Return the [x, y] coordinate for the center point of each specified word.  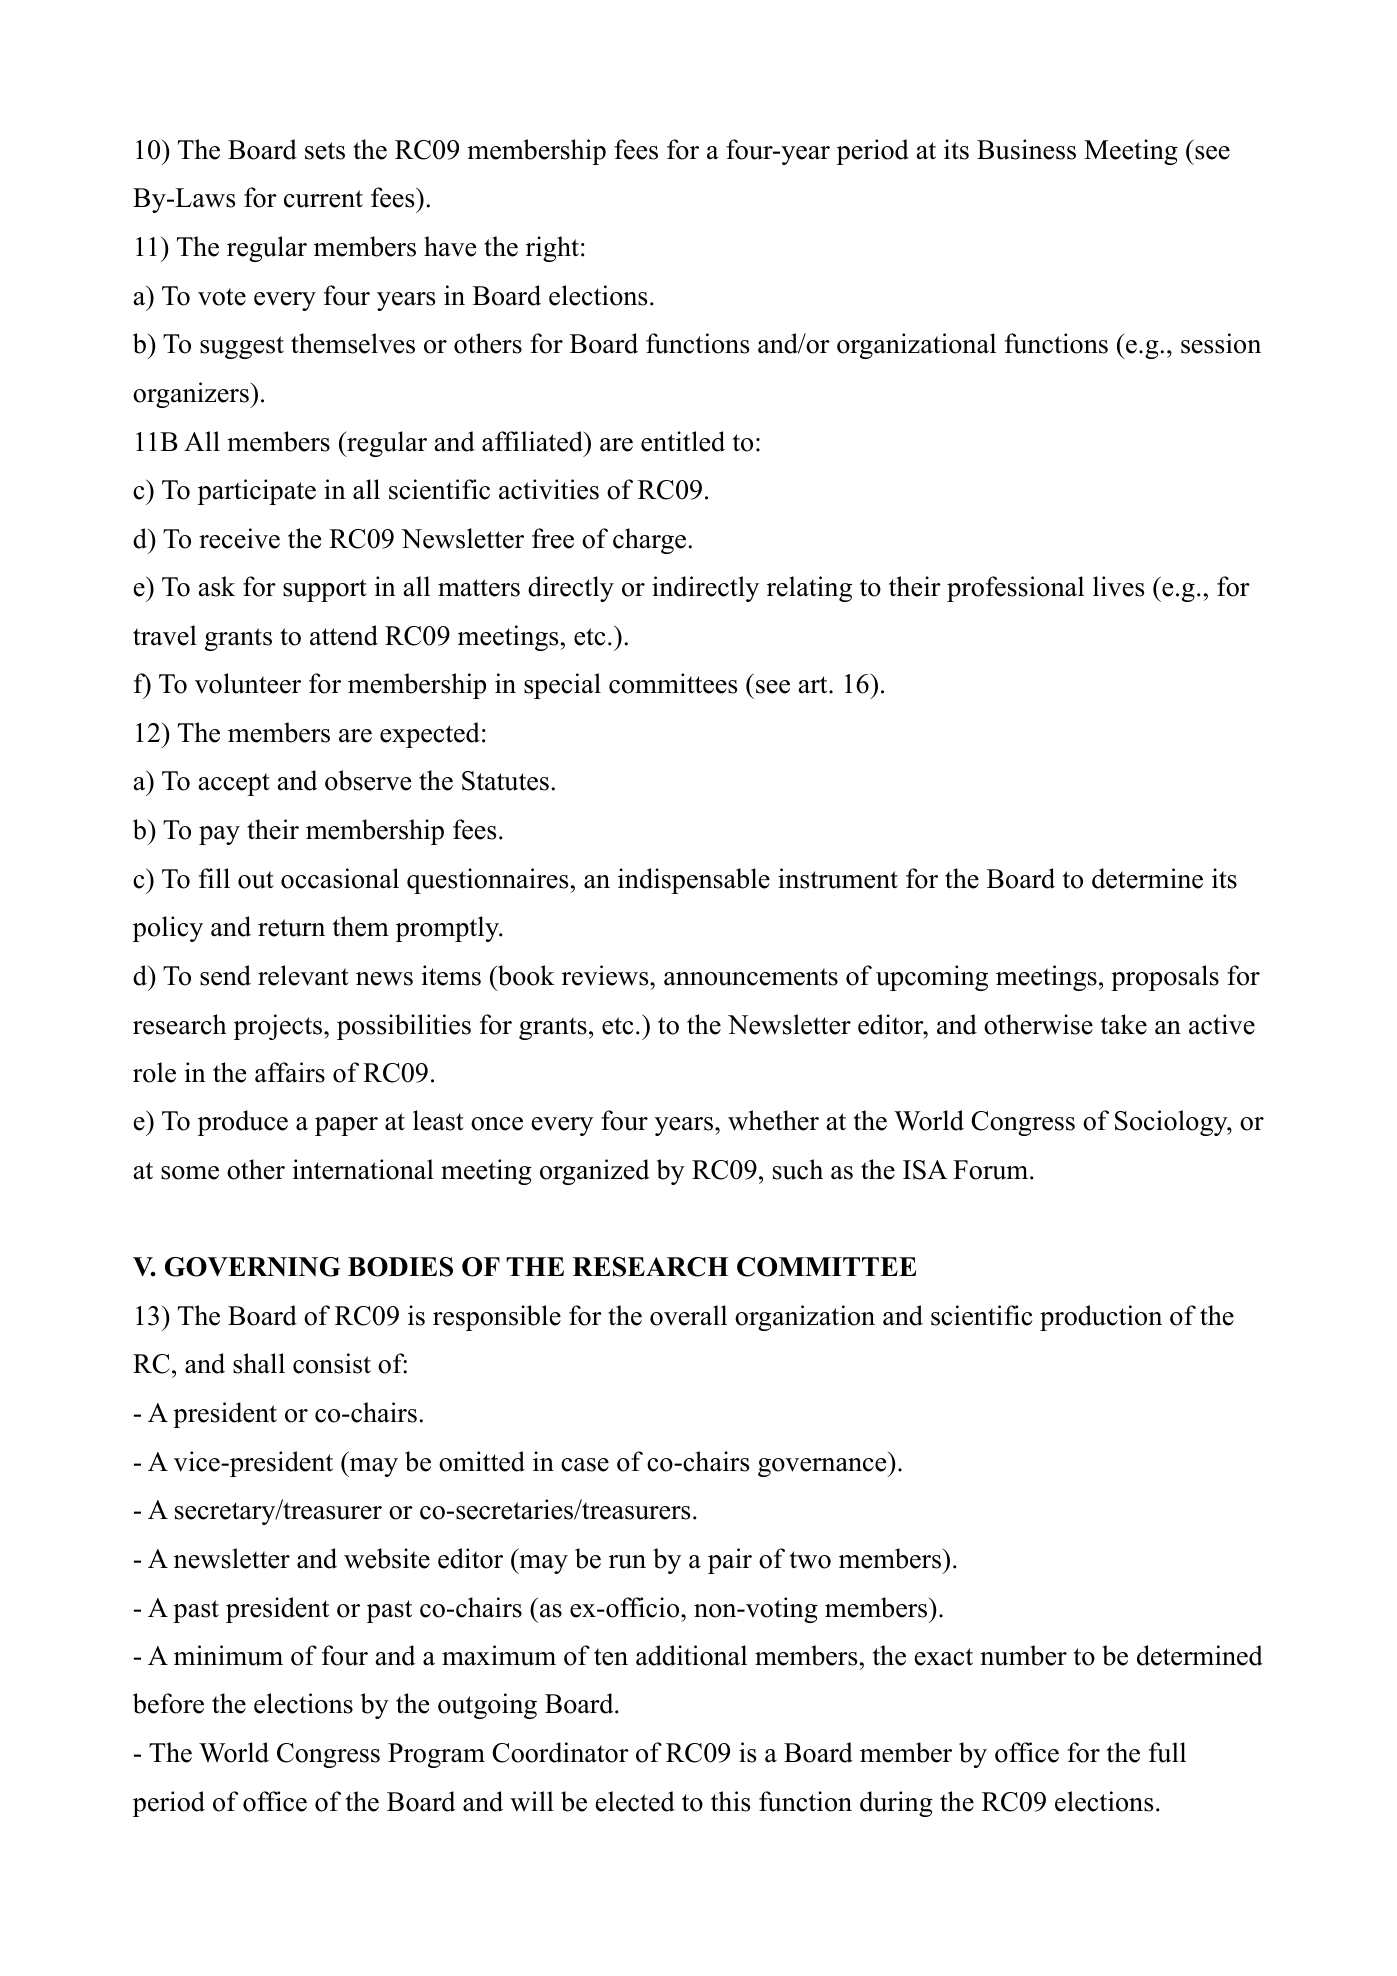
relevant [303, 975]
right [552, 249]
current [323, 199]
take [1124, 1024]
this [730, 1801]
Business [1026, 149]
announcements [751, 977]
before [168, 1703]
